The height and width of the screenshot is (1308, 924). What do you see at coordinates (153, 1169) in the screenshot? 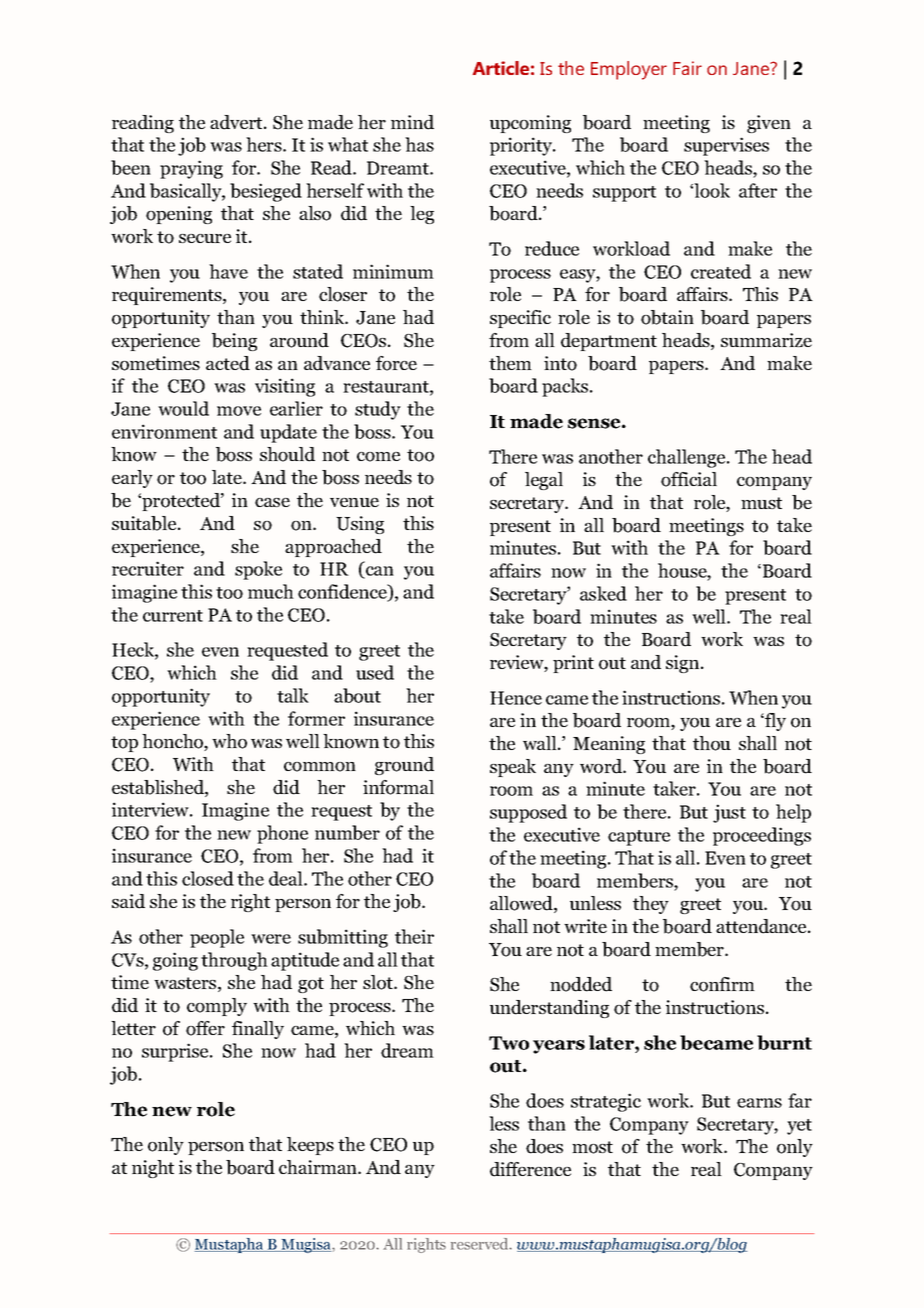
I see `night` at bounding box center [153, 1169].
